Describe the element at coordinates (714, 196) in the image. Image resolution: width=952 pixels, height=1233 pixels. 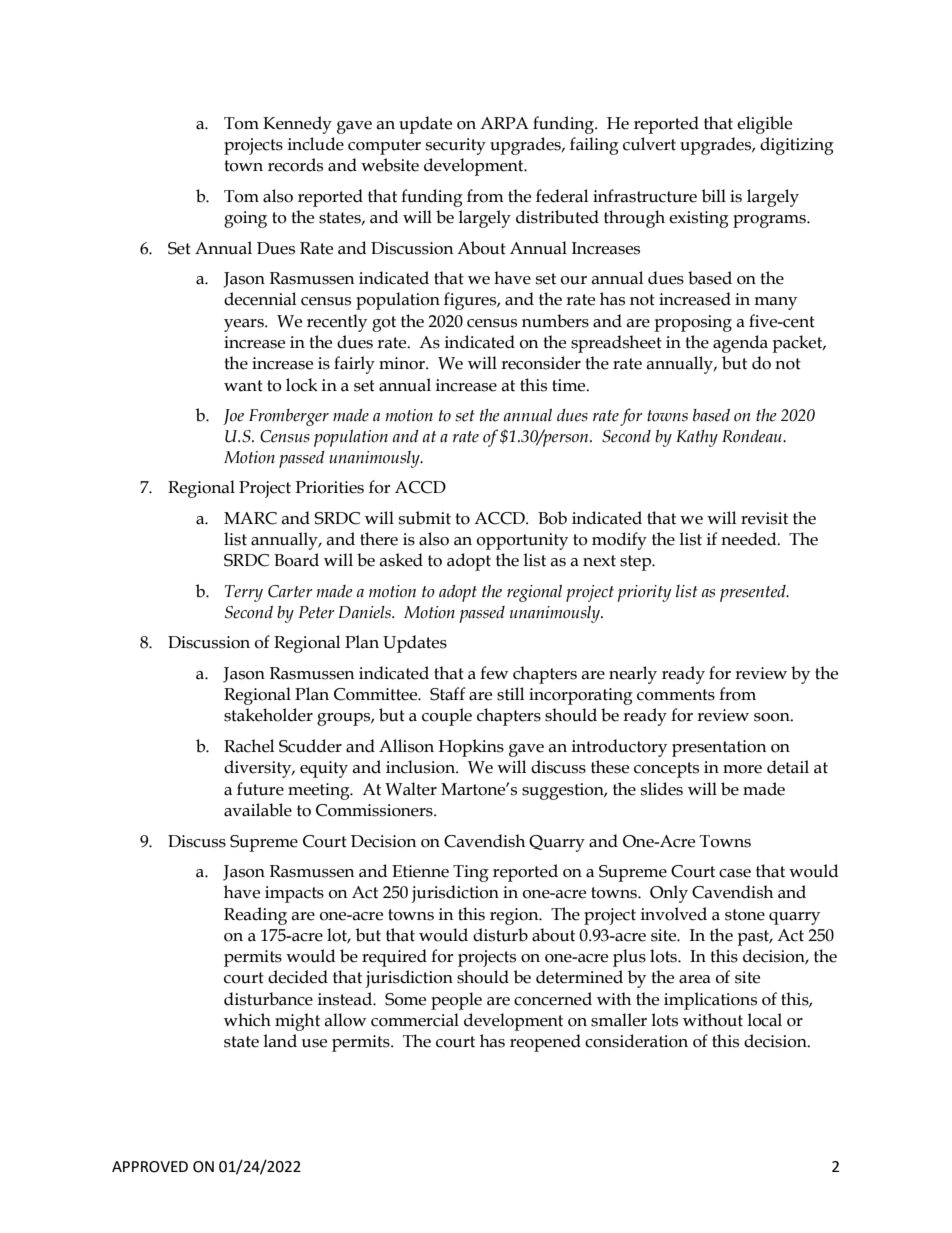
I see `bill` at that location.
